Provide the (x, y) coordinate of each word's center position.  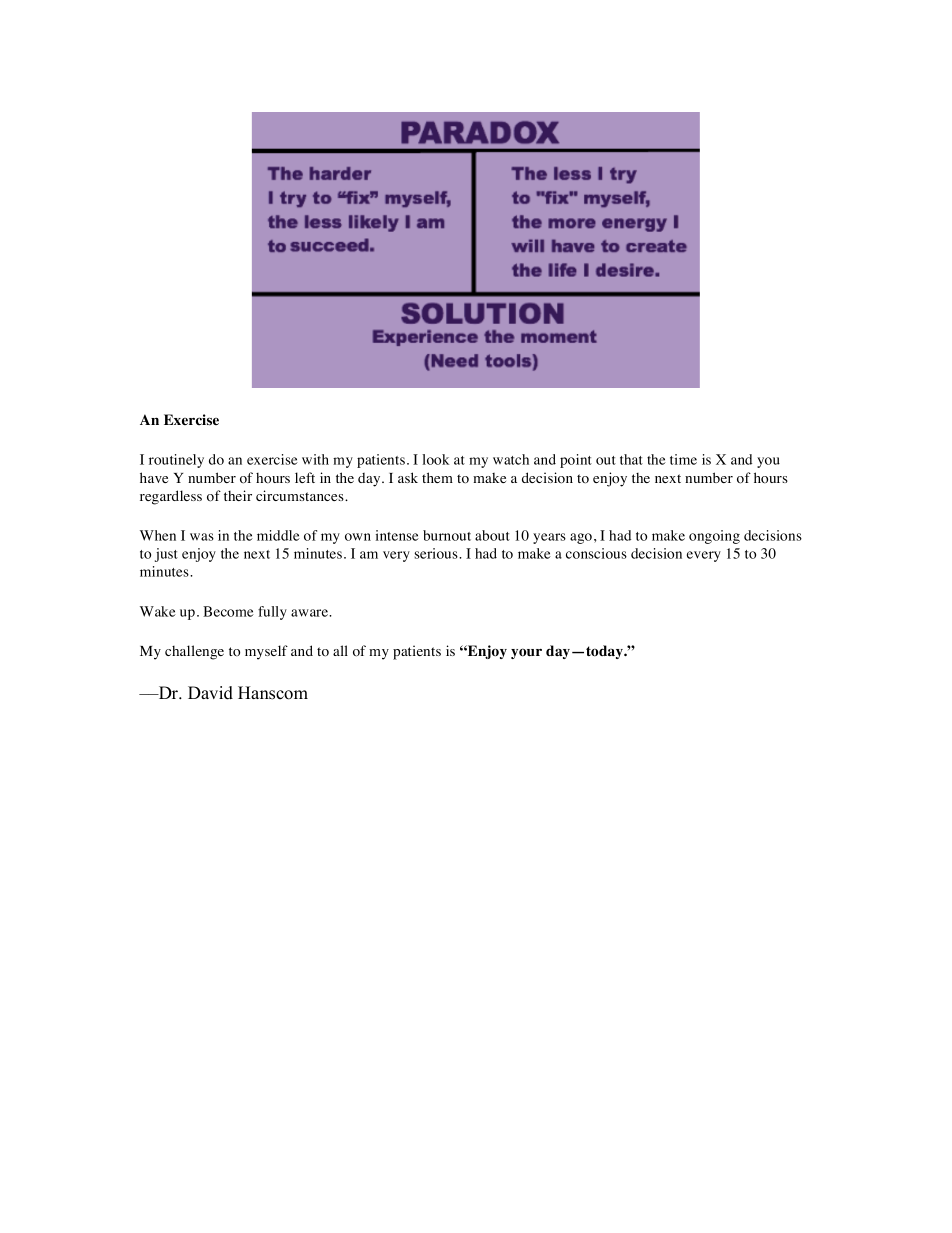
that (631, 459)
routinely (176, 461)
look (435, 459)
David (210, 693)
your (526, 653)
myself (266, 652)
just (166, 555)
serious (437, 553)
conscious (596, 553)
